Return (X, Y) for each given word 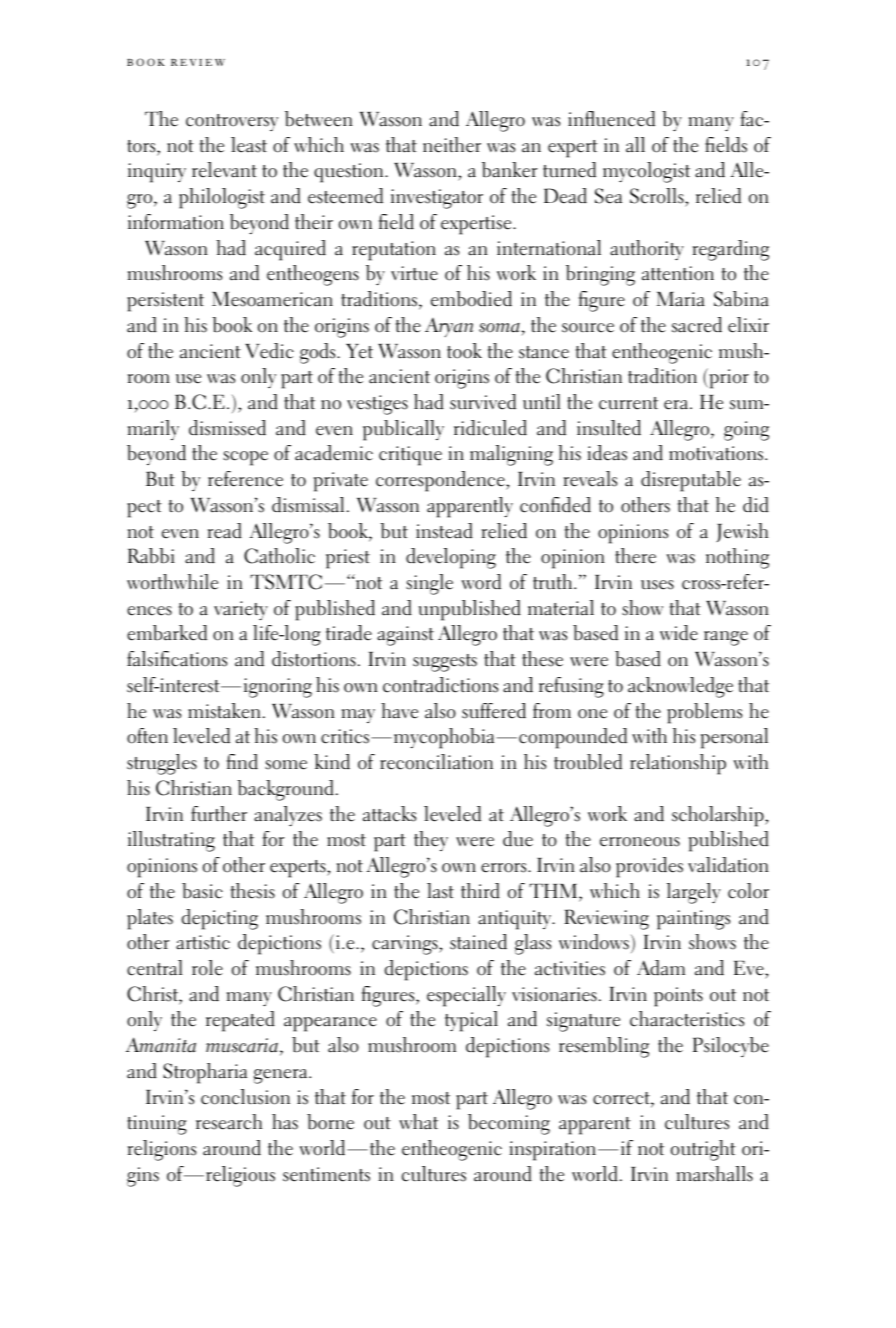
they (431, 841)
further (219, 814)
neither (452, 145)
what (418, 1122)
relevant (224, 170)
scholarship (719, 816)
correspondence (441, 481)
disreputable (691, 481)
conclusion (245, 1097)
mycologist (646, 172)
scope (245, 458)
